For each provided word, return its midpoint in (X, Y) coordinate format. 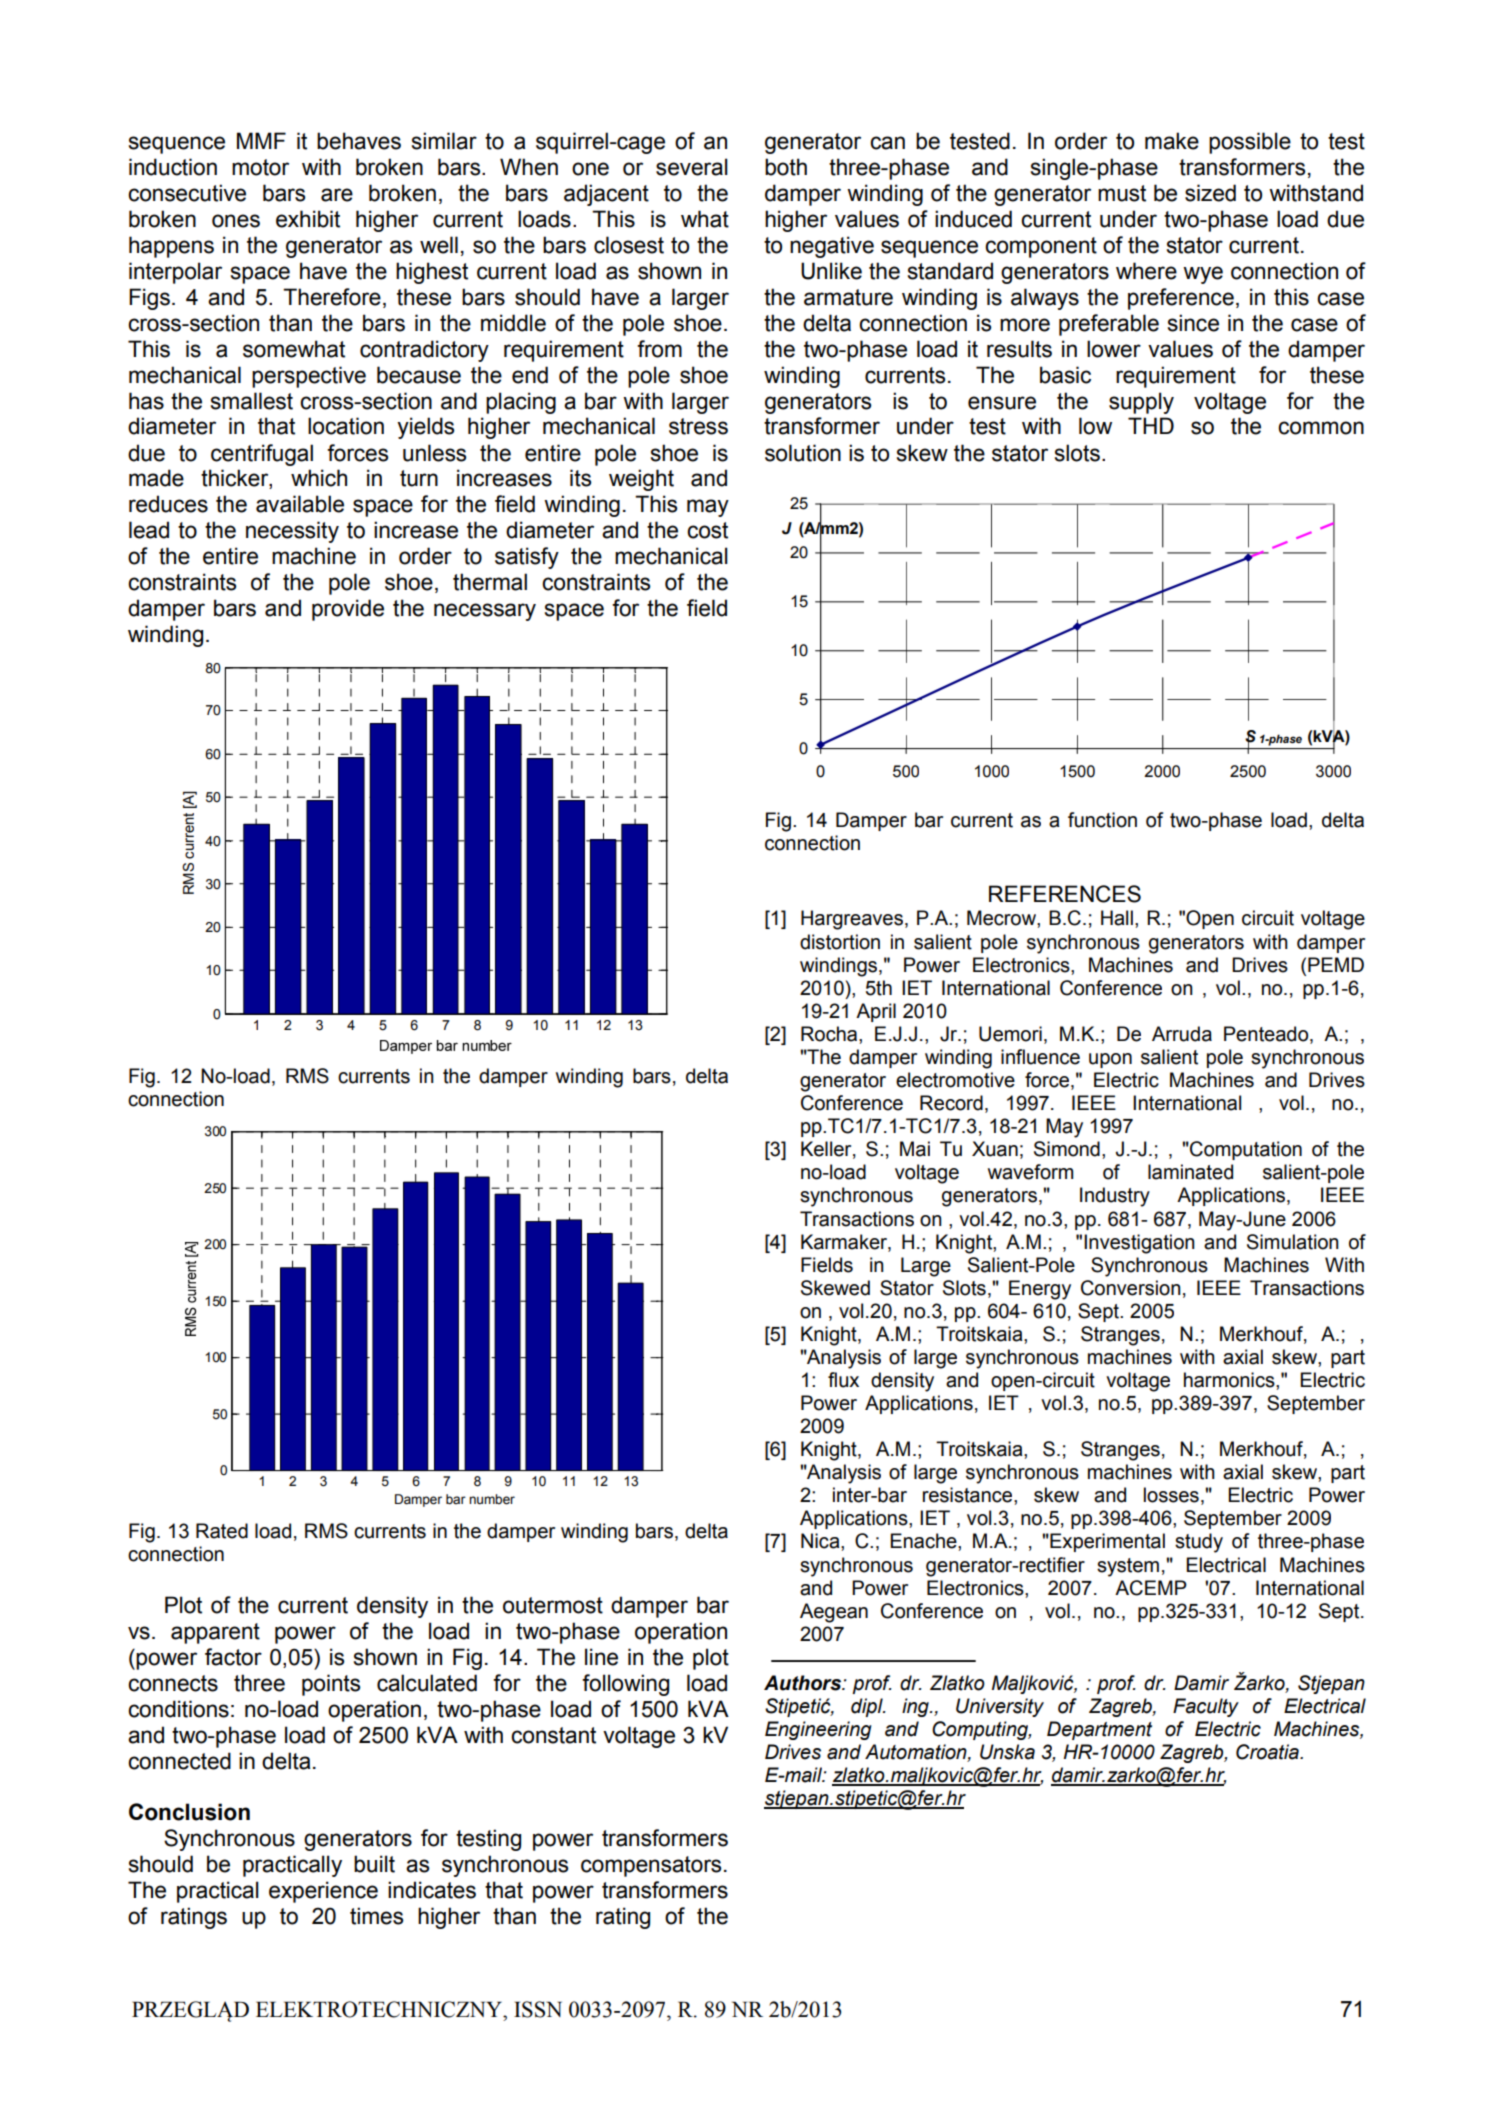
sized (1210, 193)
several (692, 167)
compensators (651, 1866)
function (1102, 820)
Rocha (830, 1034)
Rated (222, 1531)
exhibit (308, 219)
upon (1110, 1060)
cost (707, 530)
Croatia (1268, 1752)
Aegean (834, 1613)
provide (348, 610)
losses (1171, 1495)
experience (323, 1892)
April (876, 1012)
